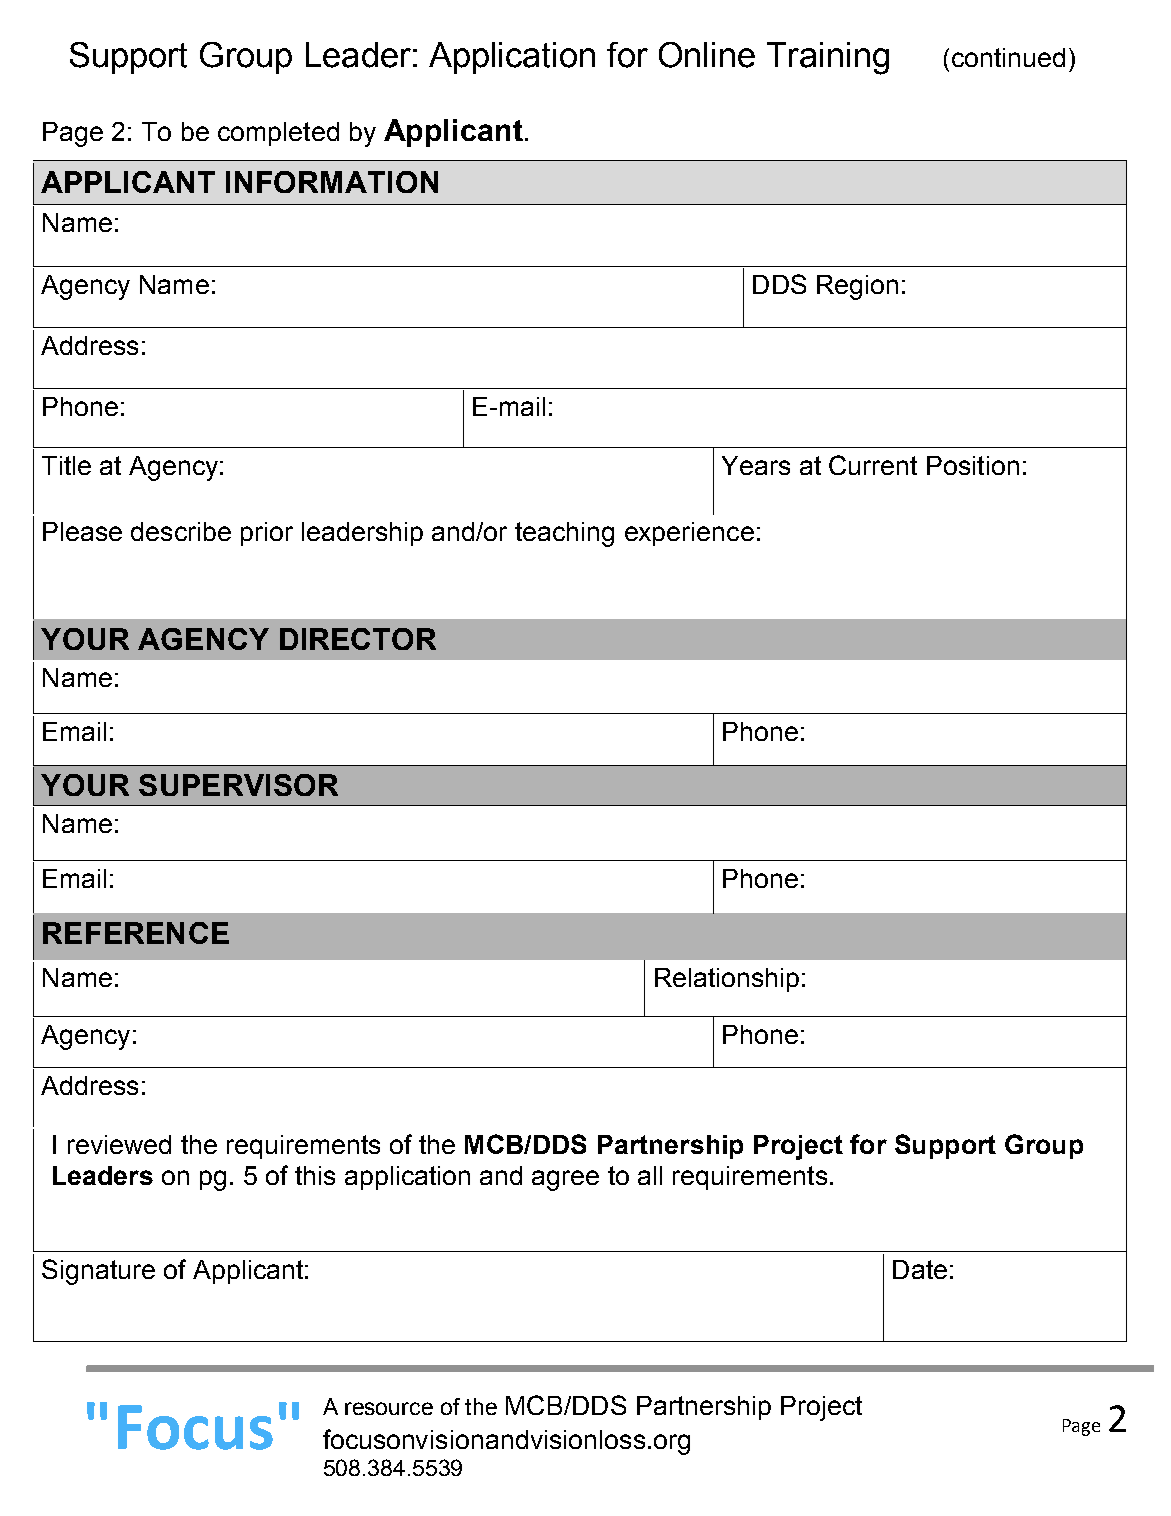 The height and width of the document is (1516, 1171). Describe the element at coordinates (920, 1269) in the document. I see `Date` at that location.
